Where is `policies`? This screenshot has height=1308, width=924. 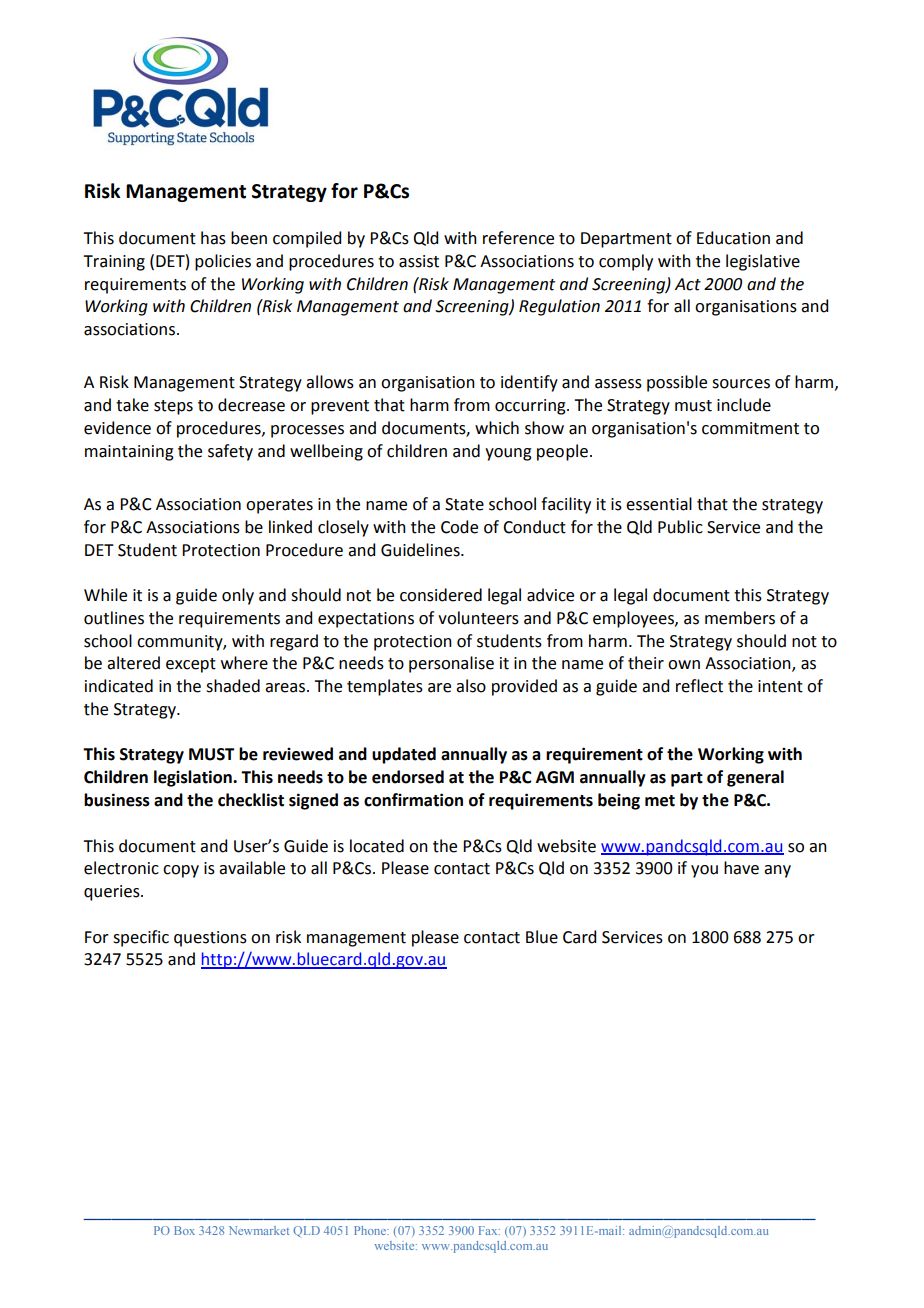 policies is located at coordinates (223, 262).
